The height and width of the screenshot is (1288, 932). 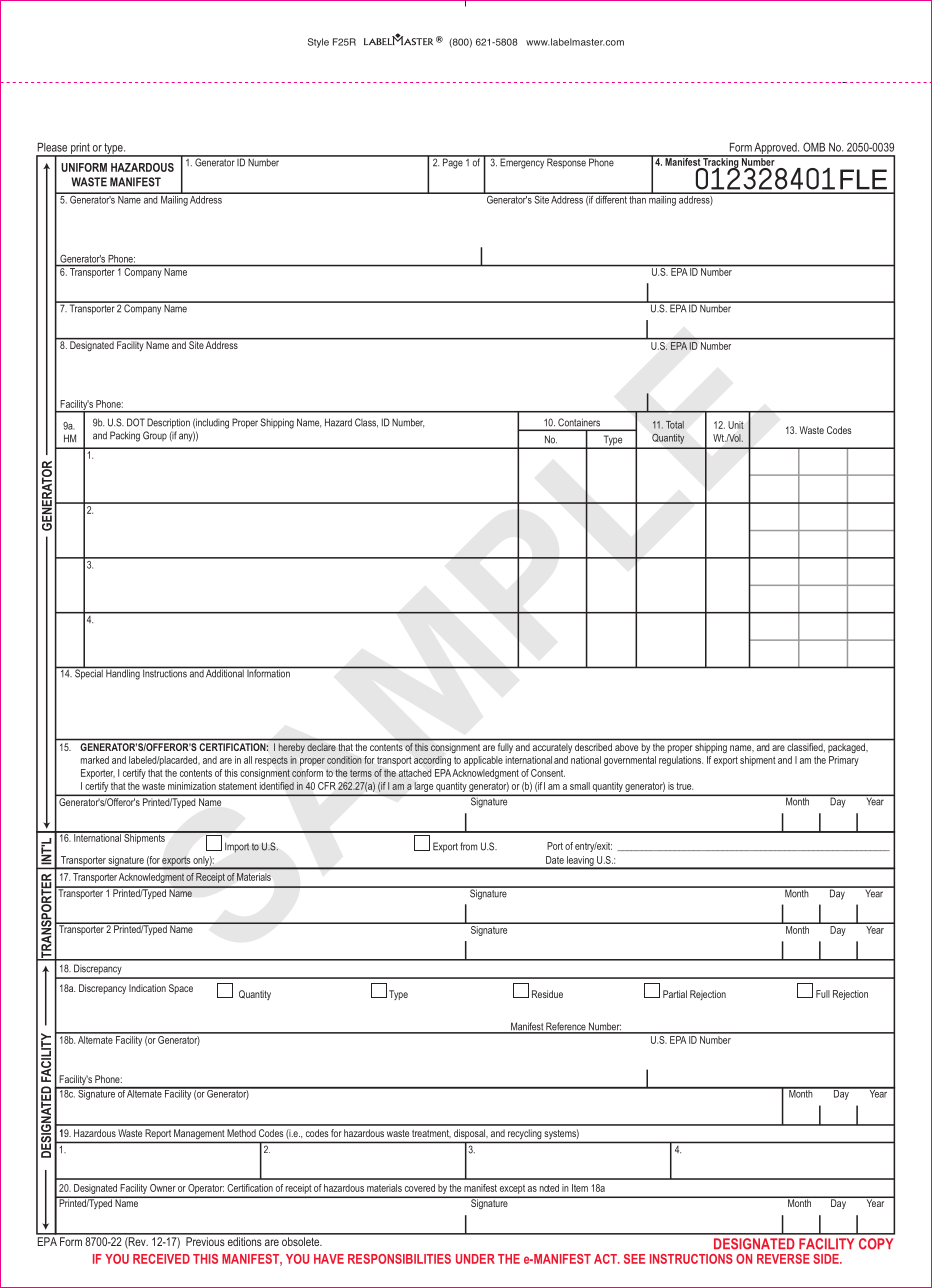 What do you see at coordinates (123, 673) in the screenshot?
I see `Handling` at bounding box center [123, 673].
